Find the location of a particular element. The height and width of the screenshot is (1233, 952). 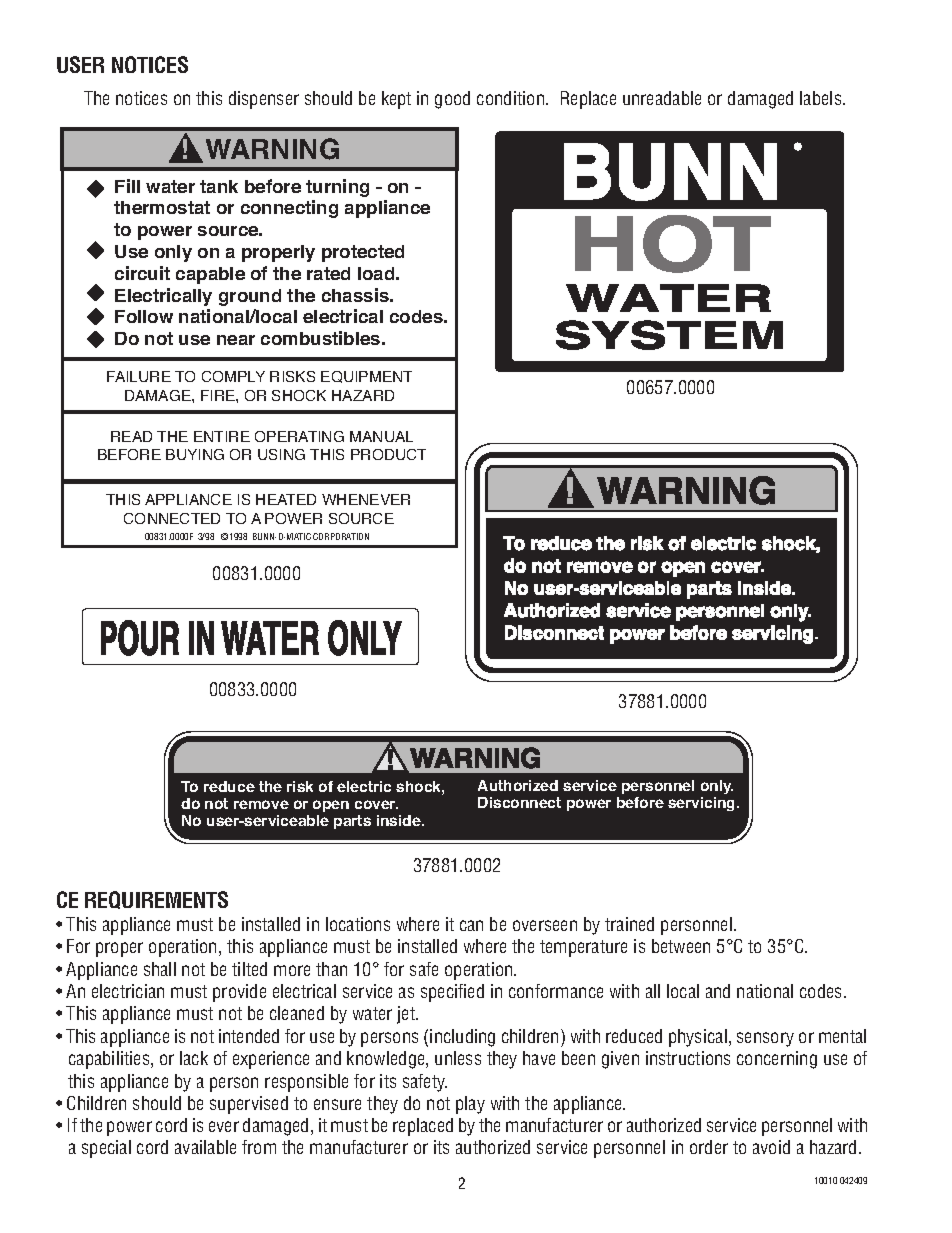

Disconnect is located at coordinates (519, 802).
